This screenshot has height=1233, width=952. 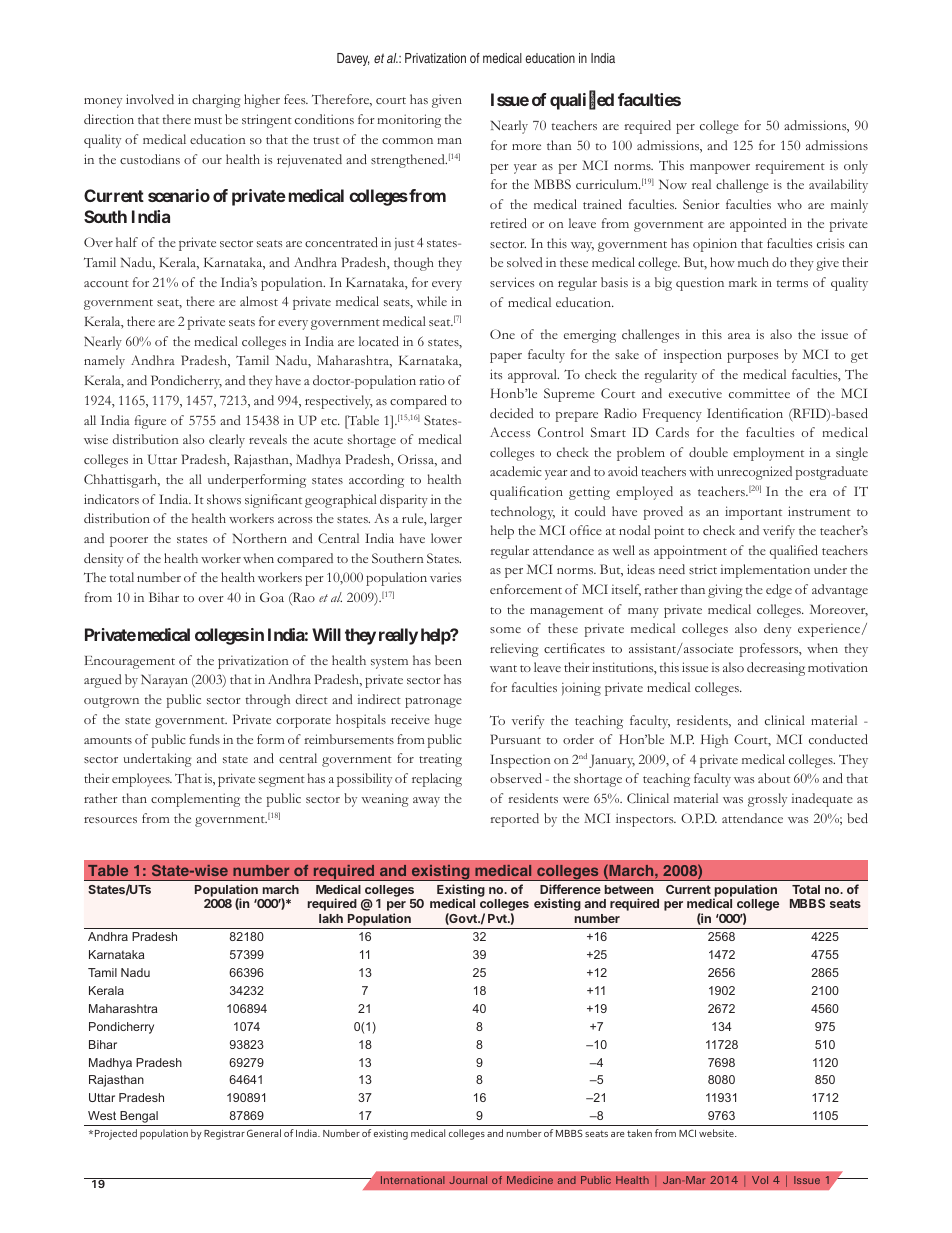 I want to click on deny, so click(x=777, y=630).
